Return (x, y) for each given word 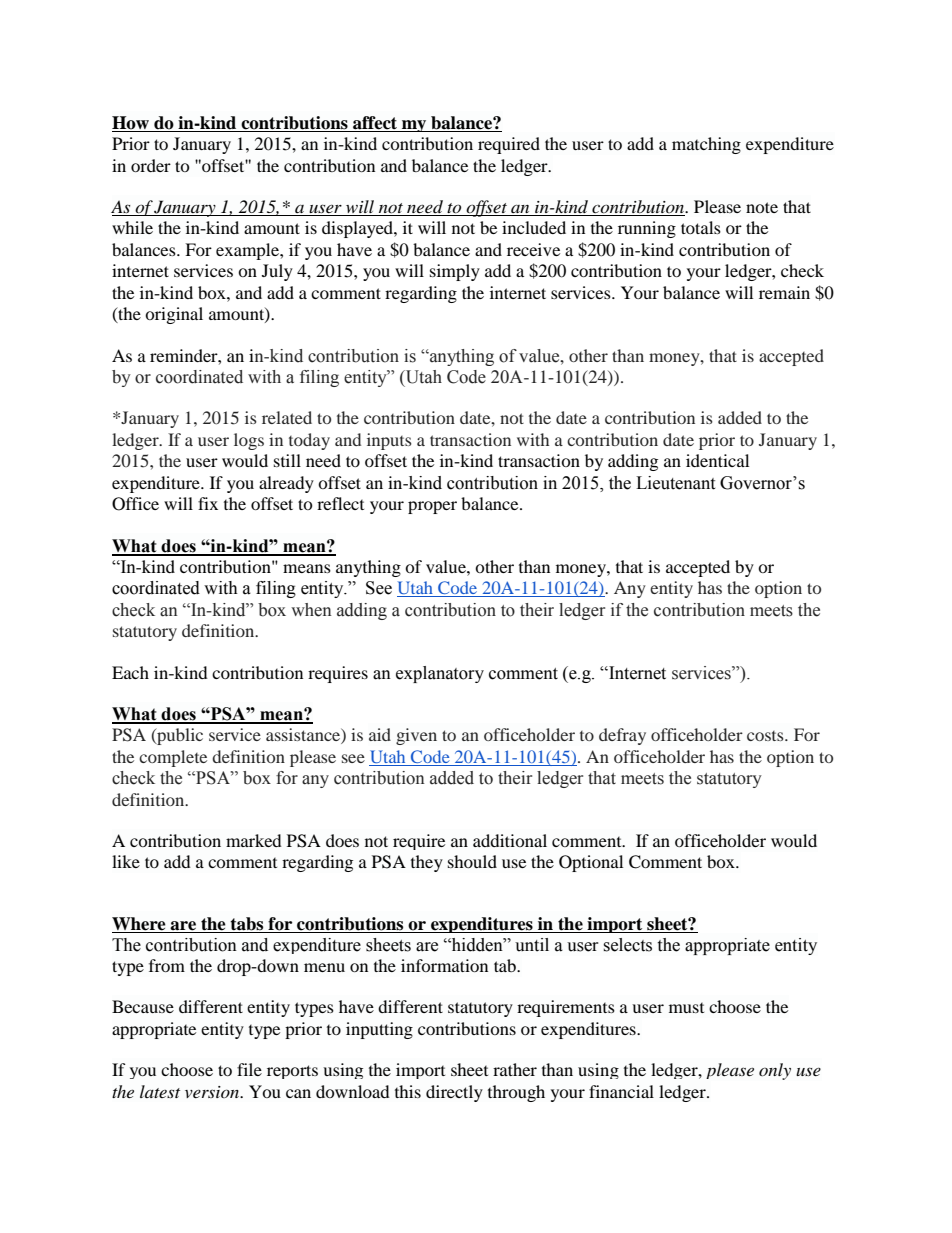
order (151, 165)
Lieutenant (675, 483)
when (311, 610)
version (213, 1092)
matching (706, 145)
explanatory (440, 674)
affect (375, 124)
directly (454, 1093)
